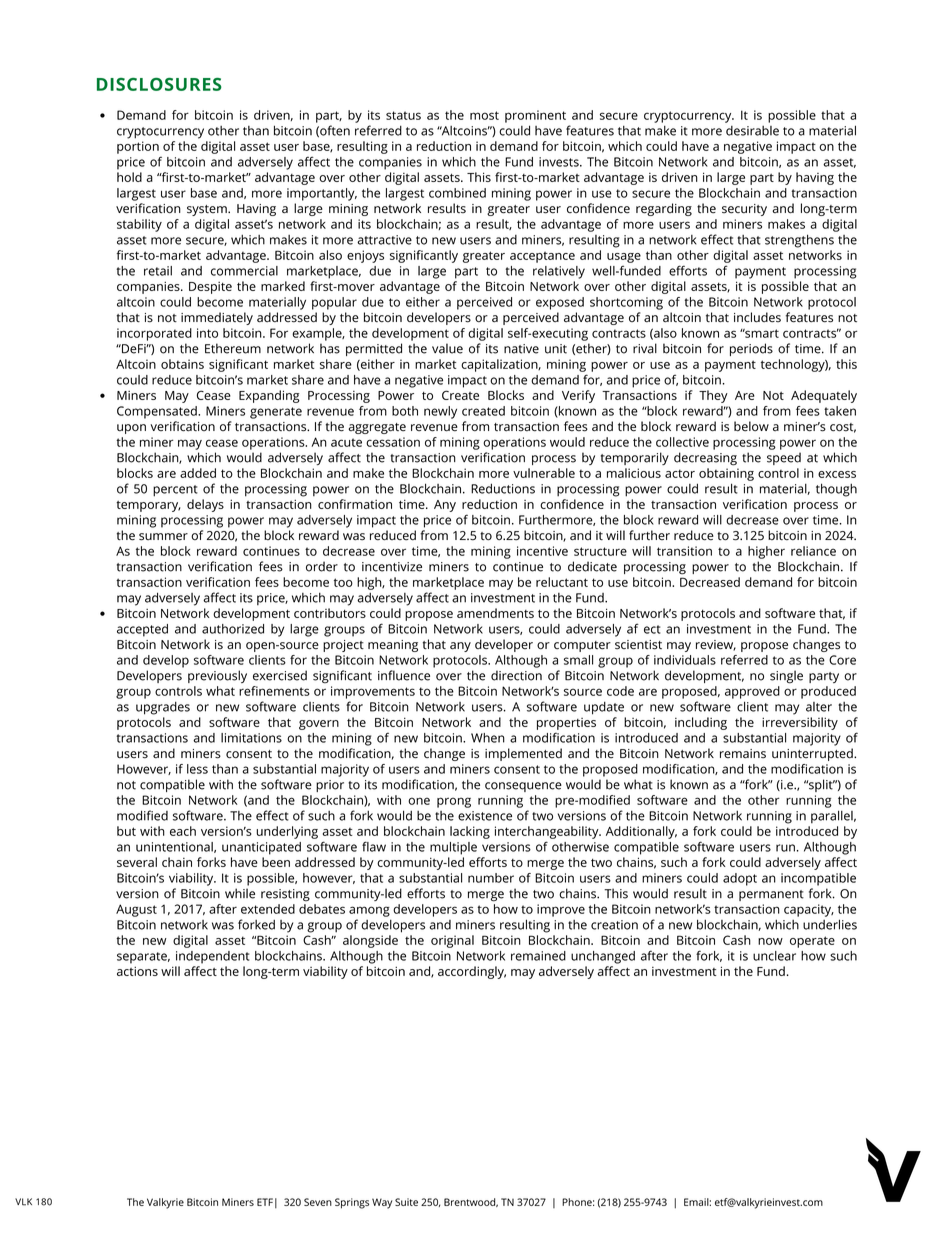 The height and width of the document is (1233, 952). Describe the element at coordinates (240, 893) in the document. I see `while` at that location.
